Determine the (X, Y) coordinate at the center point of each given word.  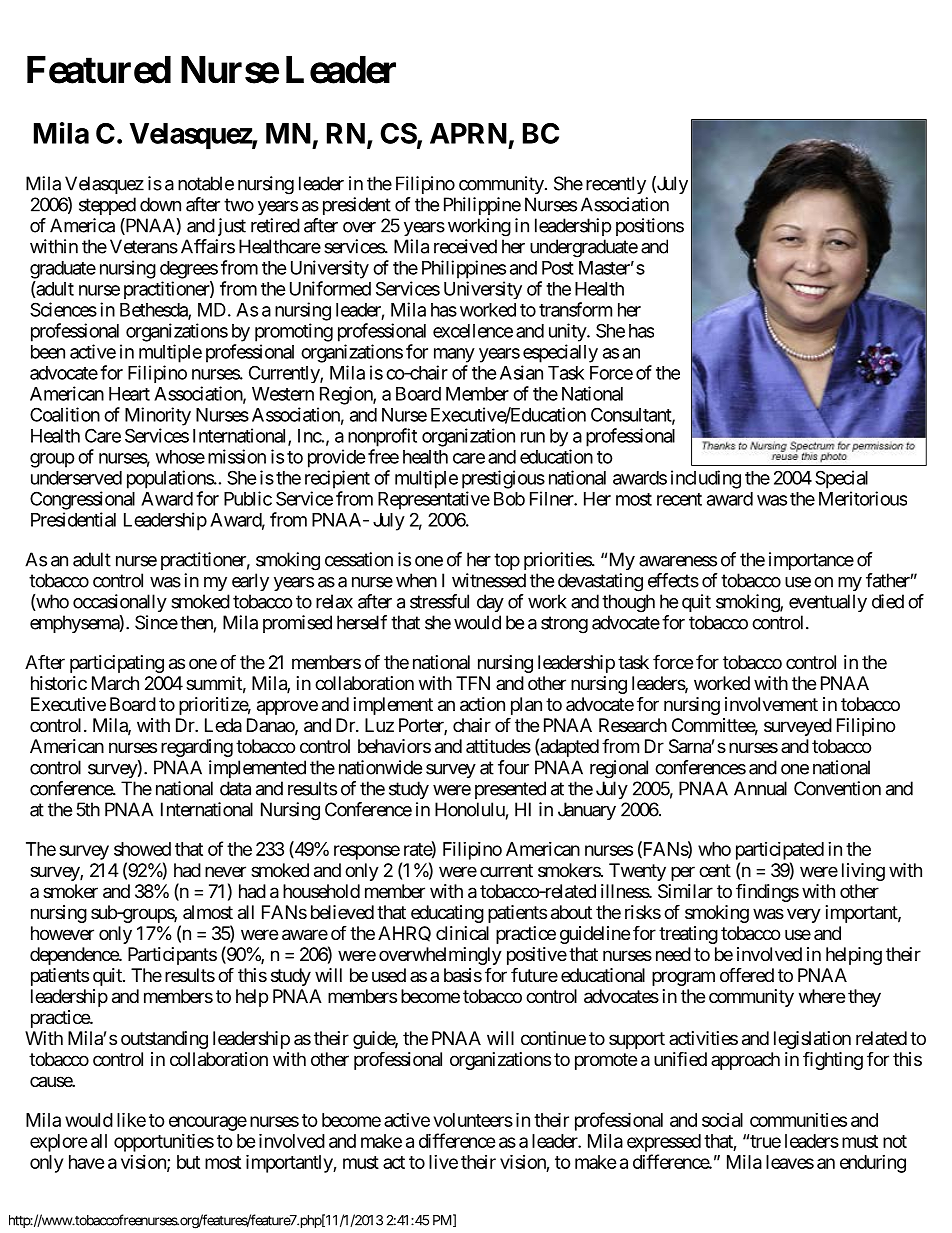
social (722, 1120)
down (160, 204)
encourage (208, 1123)
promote (606, 1061)
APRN (468, 133)
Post (558, 268)
